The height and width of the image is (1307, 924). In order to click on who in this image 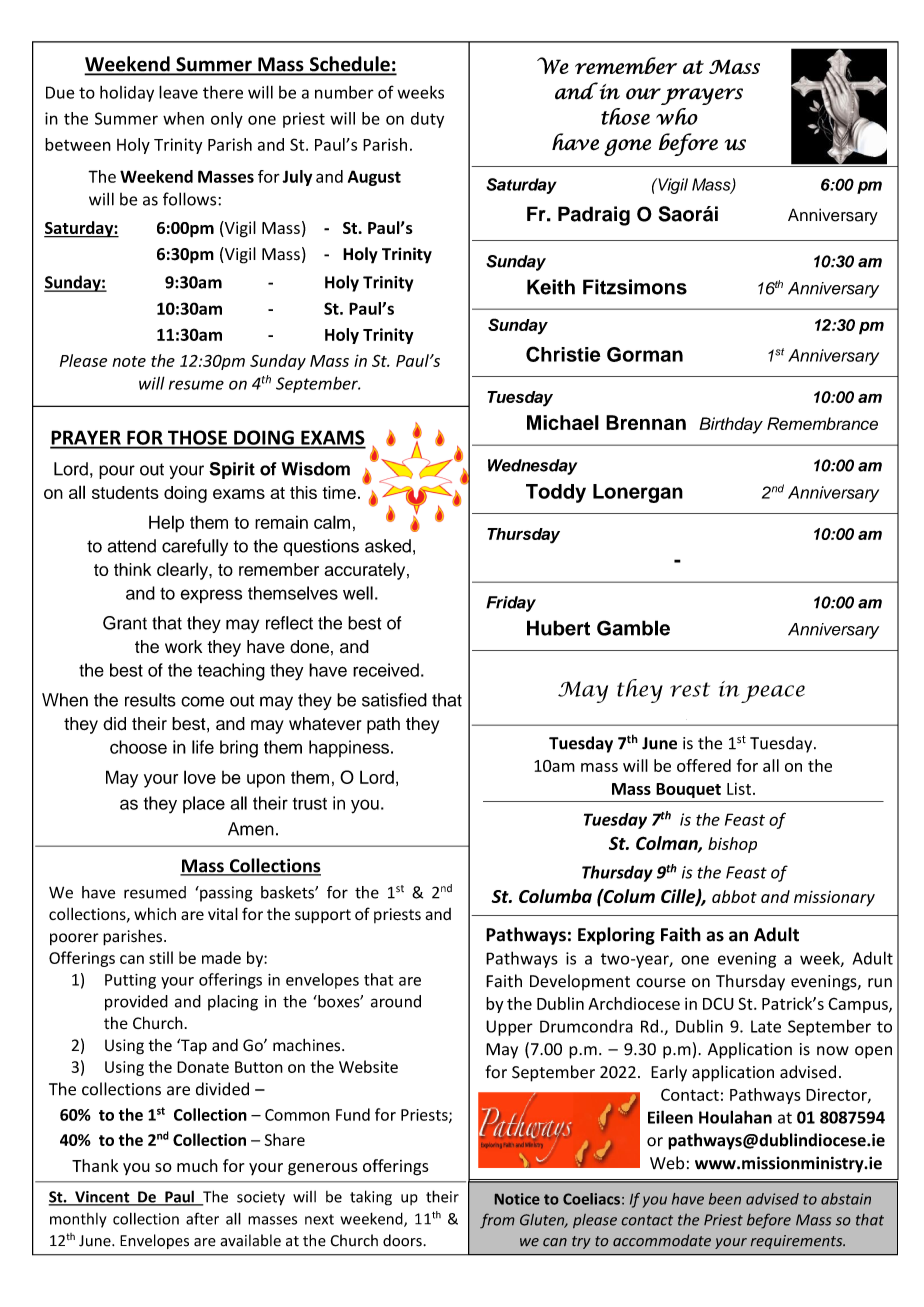, I will do `click(677, 116)`.
